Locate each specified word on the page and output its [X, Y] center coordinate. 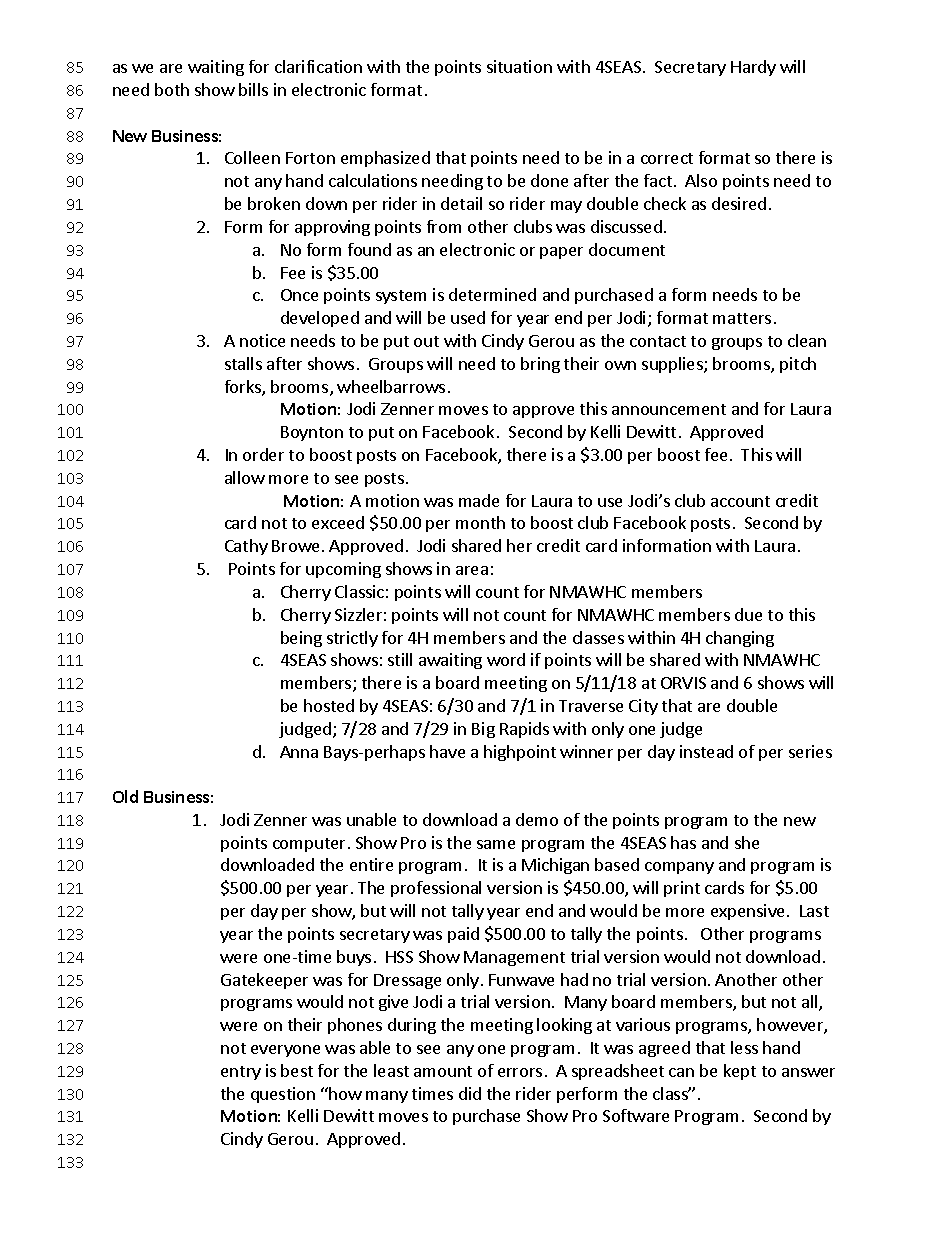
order [263, 454]
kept [740, 1072]
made [479, 500]
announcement [669, 409]
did [470, 1093]
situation [519, 66]
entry [241, 1073]
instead [706, 751]
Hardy [753, 68]
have [447, 751]
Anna [299, 752]
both [172, 89]
